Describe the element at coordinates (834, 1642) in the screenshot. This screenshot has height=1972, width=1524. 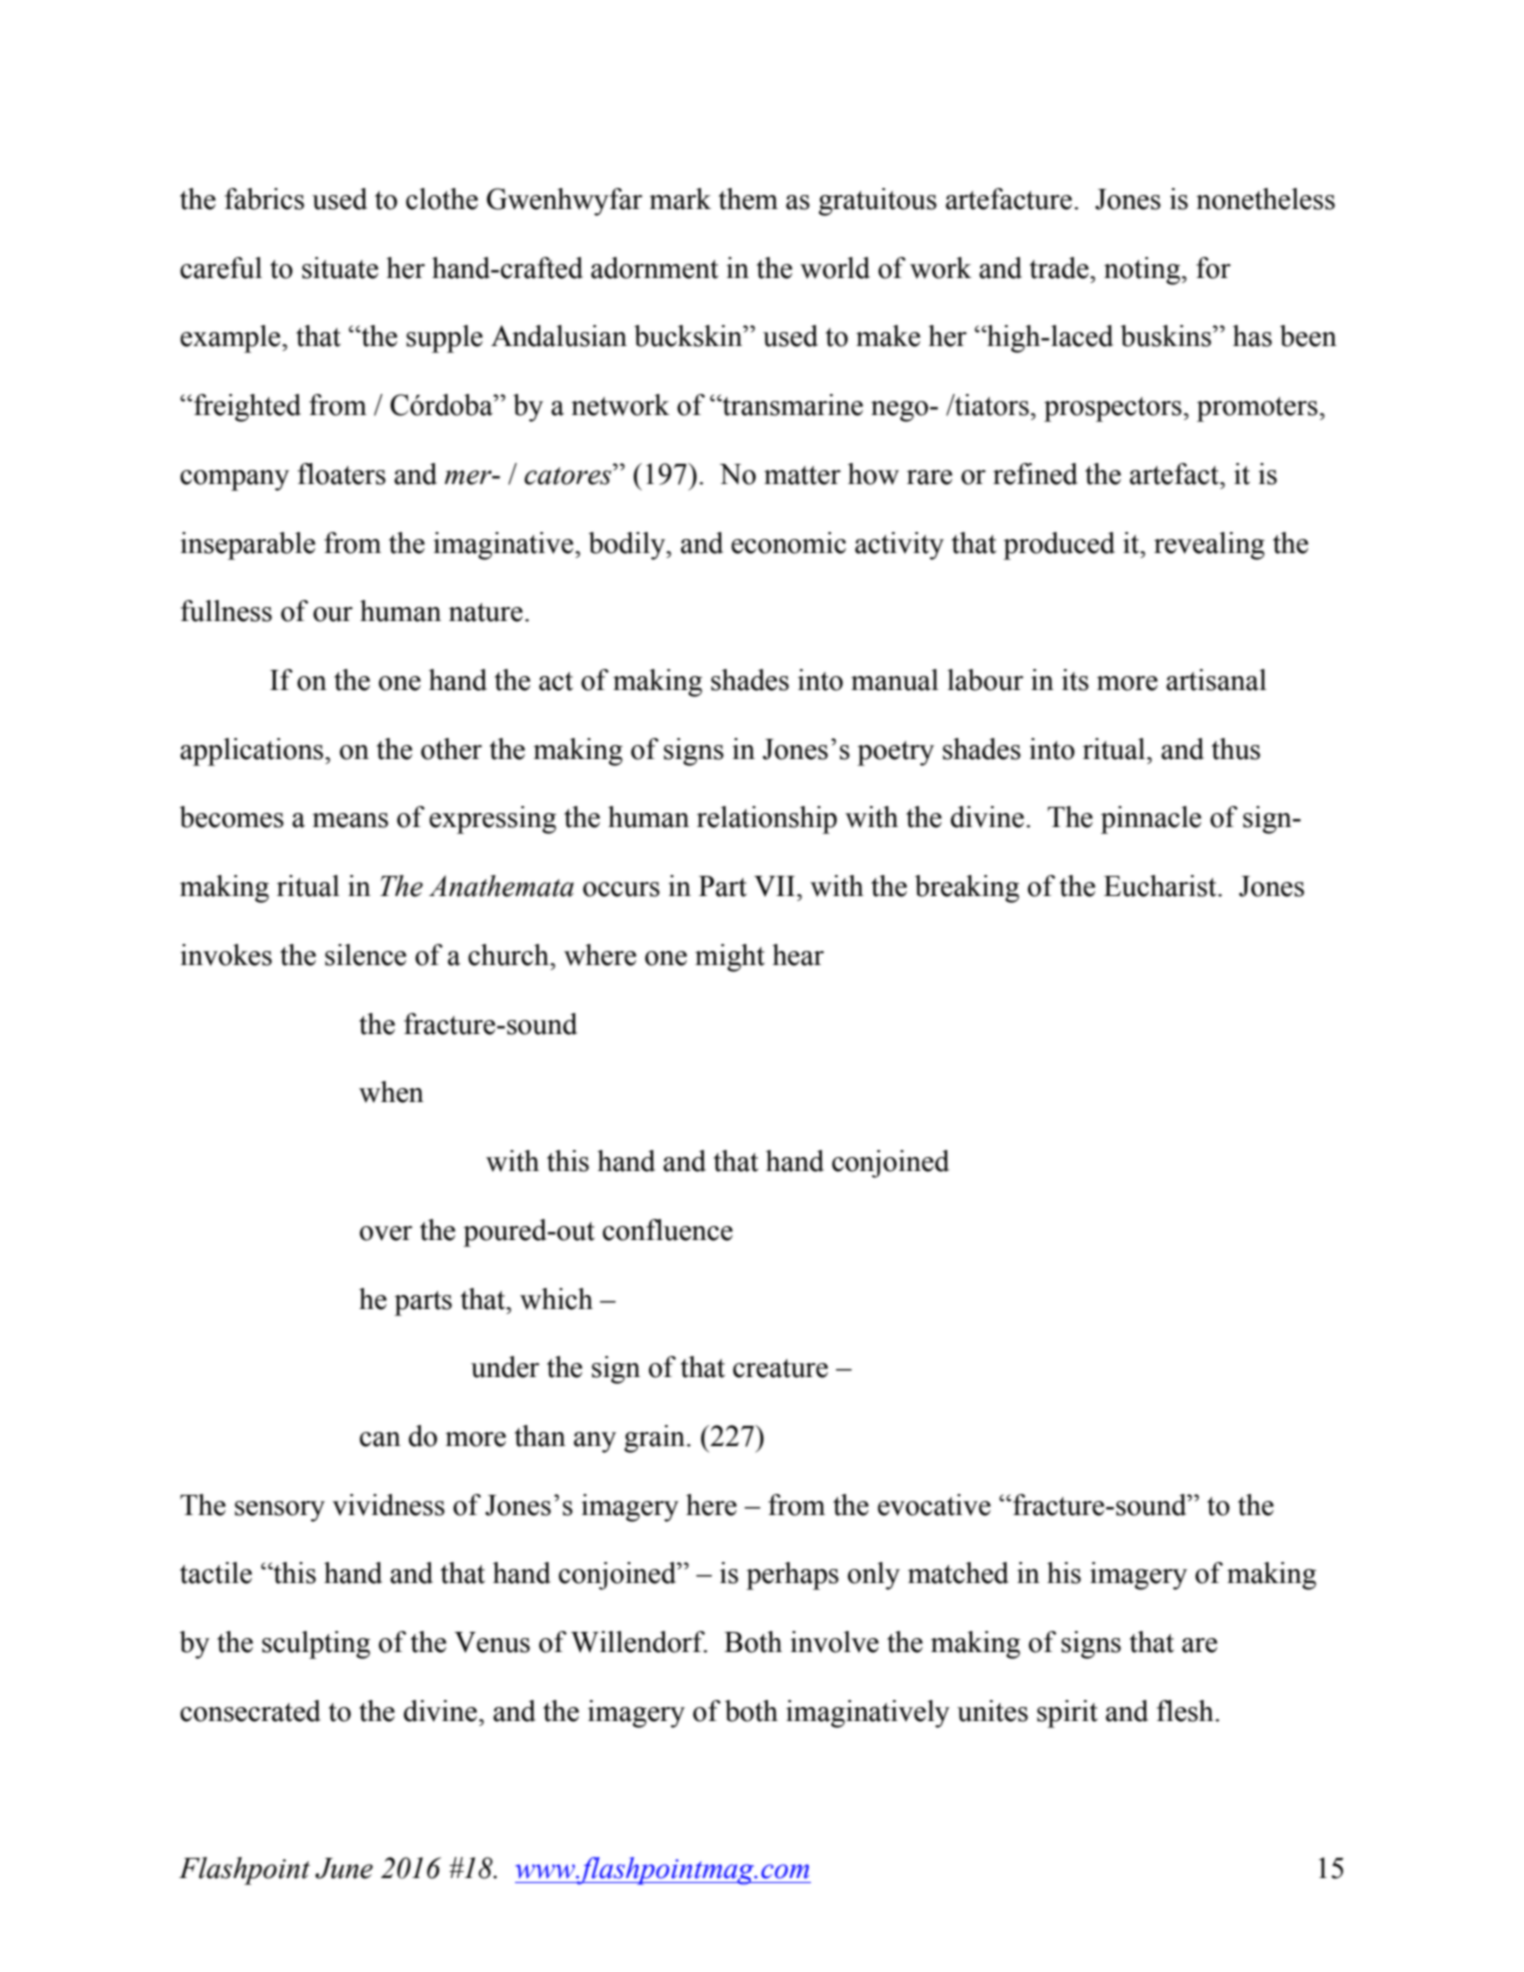
I see `involve` at that location.
